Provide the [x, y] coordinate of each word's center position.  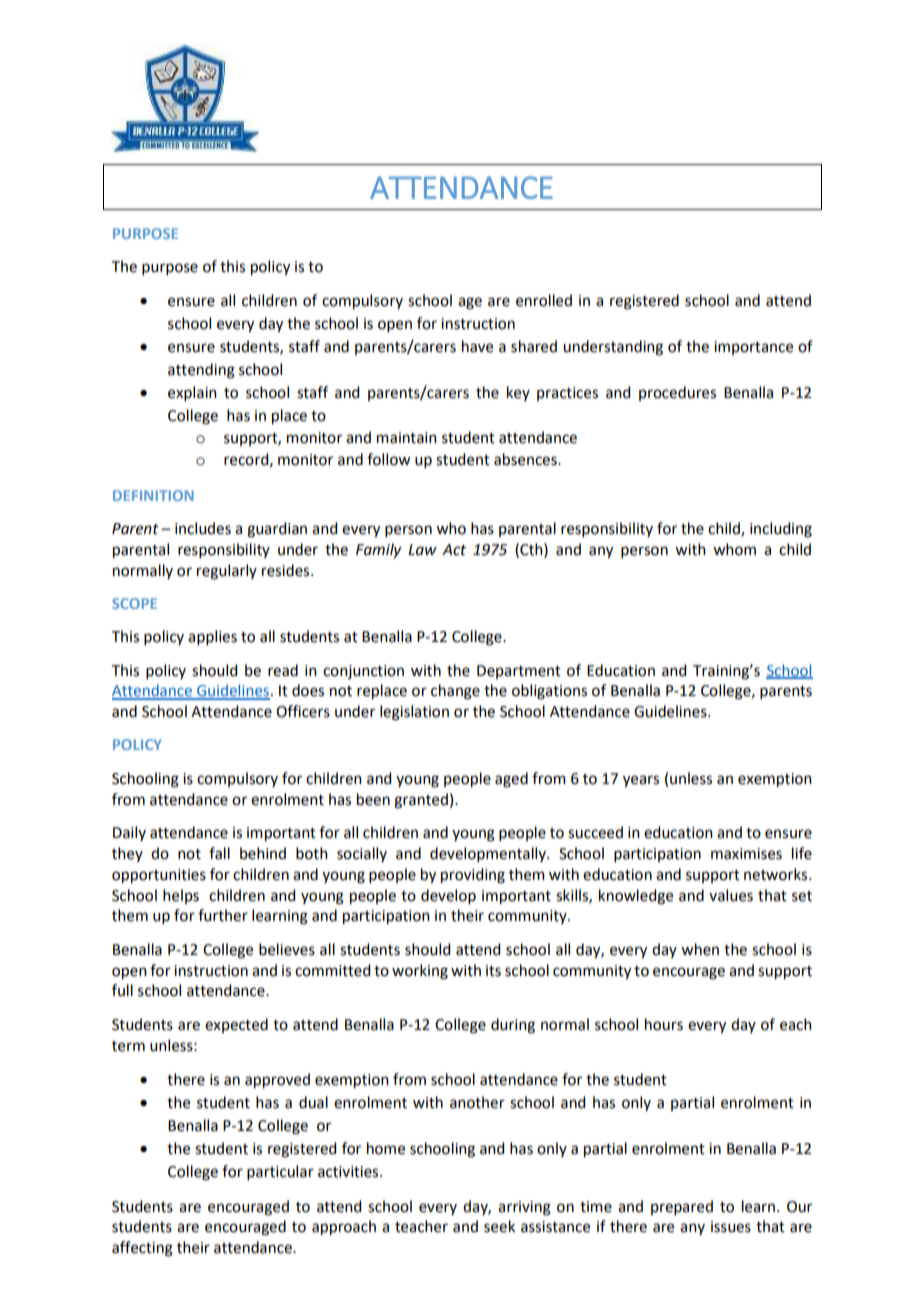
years [641, 781]
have [477, 346]
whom [734, 549]
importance [753, 348]
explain [192, 393]
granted [421, 801]
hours [664, 1024]
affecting [142, 1249]
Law [422, 550]
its [493, 971]
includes [203, 528]
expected [236, 1025]
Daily [129, 833]
